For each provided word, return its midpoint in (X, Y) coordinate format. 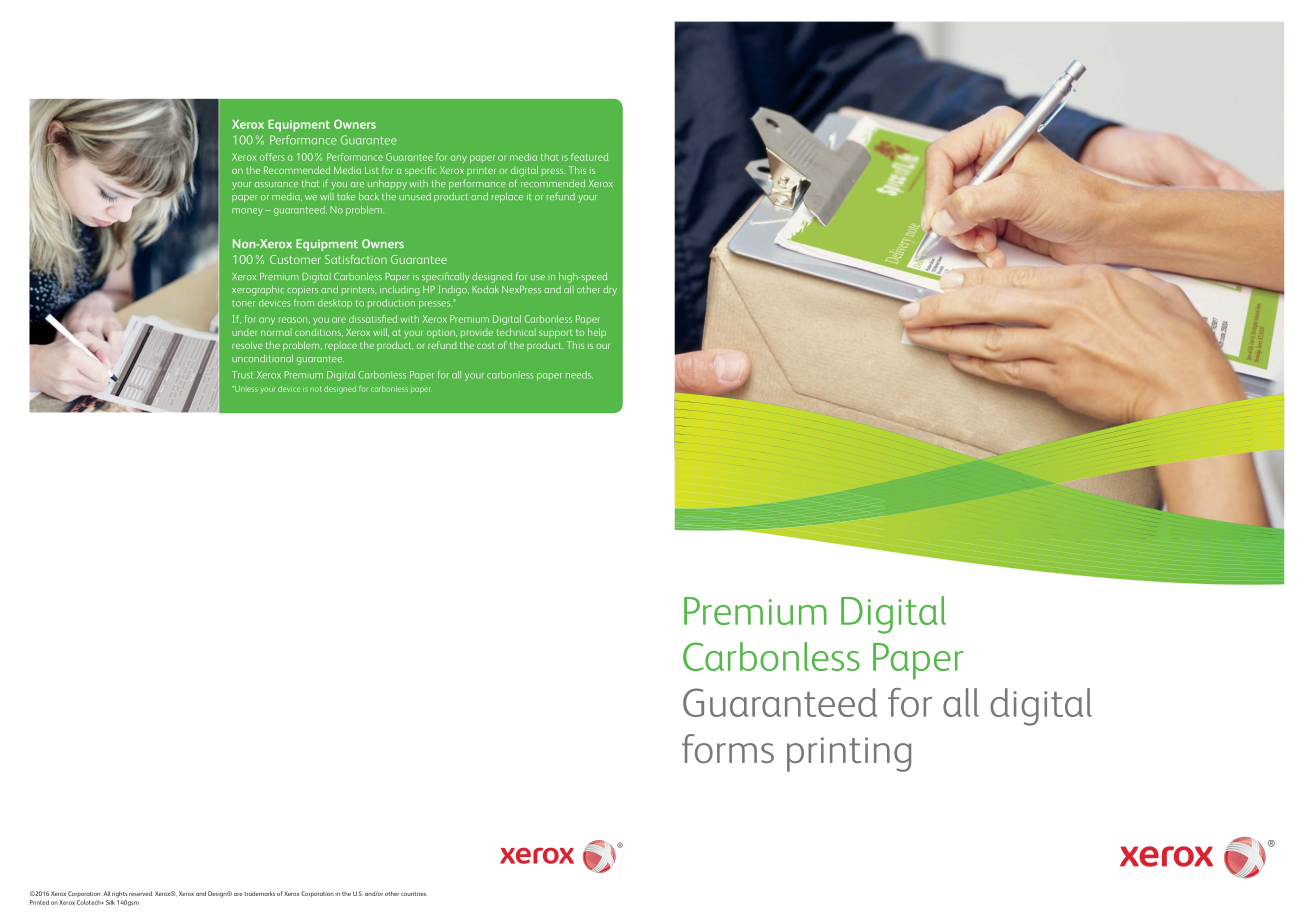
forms (728, 748)
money (247, 212)
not (316, 389)
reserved (141, 893)
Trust (242, 375)
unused (415, 196)
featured (589, 157)
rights (119, 894)
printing (849, 754)
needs (579, 375)
